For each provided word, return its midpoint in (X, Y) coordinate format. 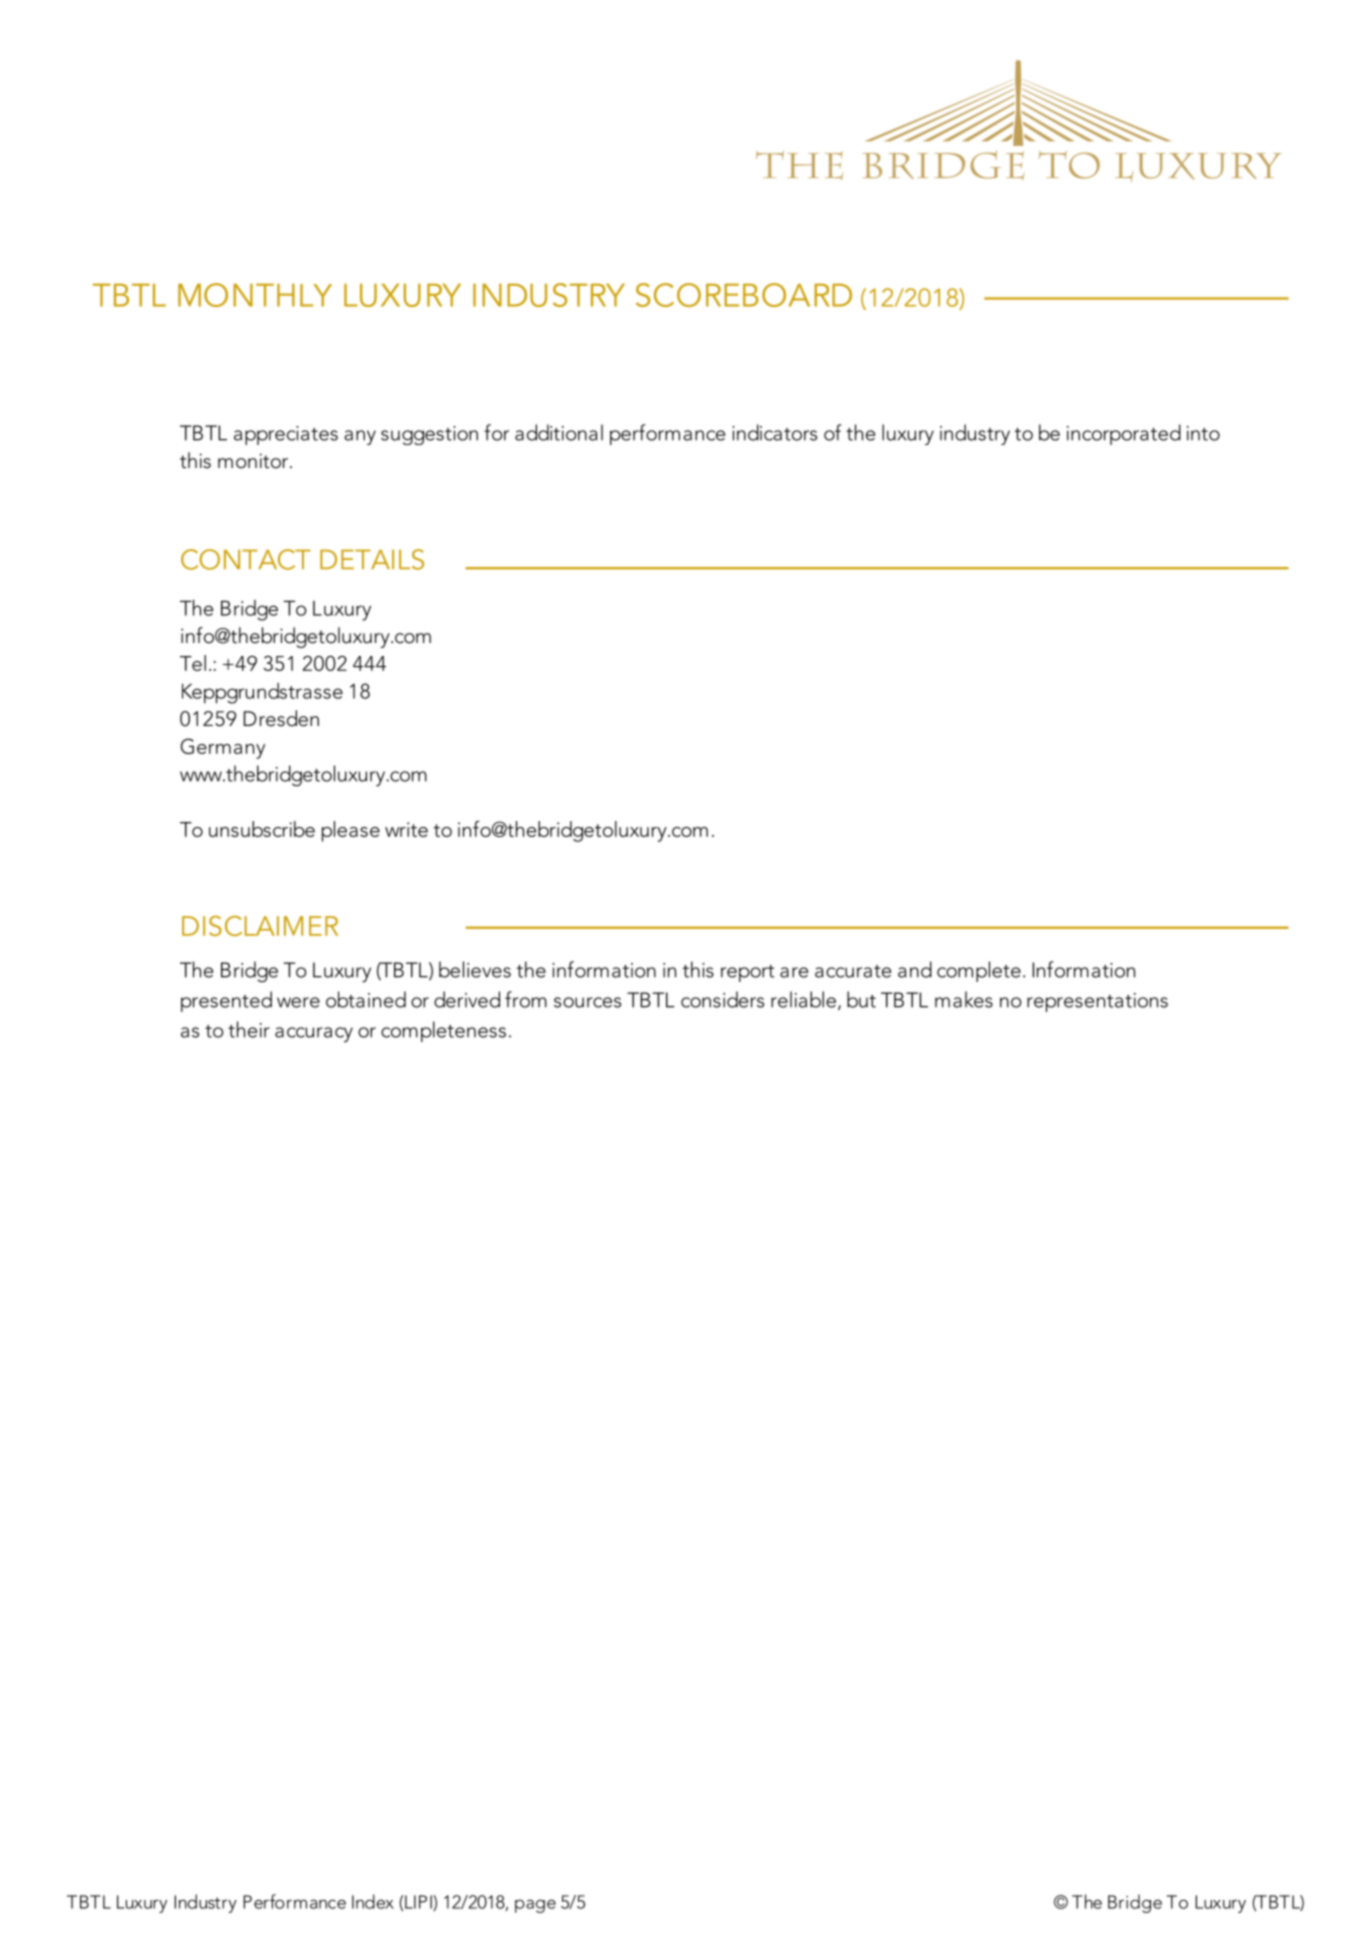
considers (722, 999)
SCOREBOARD (744, 295)
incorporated (1124, 434)
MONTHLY (255, 295)
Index (373, 1901)
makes (964, 999)
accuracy (314, 1034)
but (861, 999)
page (535, 1906)
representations (1097, 1002)
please (351, 831)
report (747, 973)
